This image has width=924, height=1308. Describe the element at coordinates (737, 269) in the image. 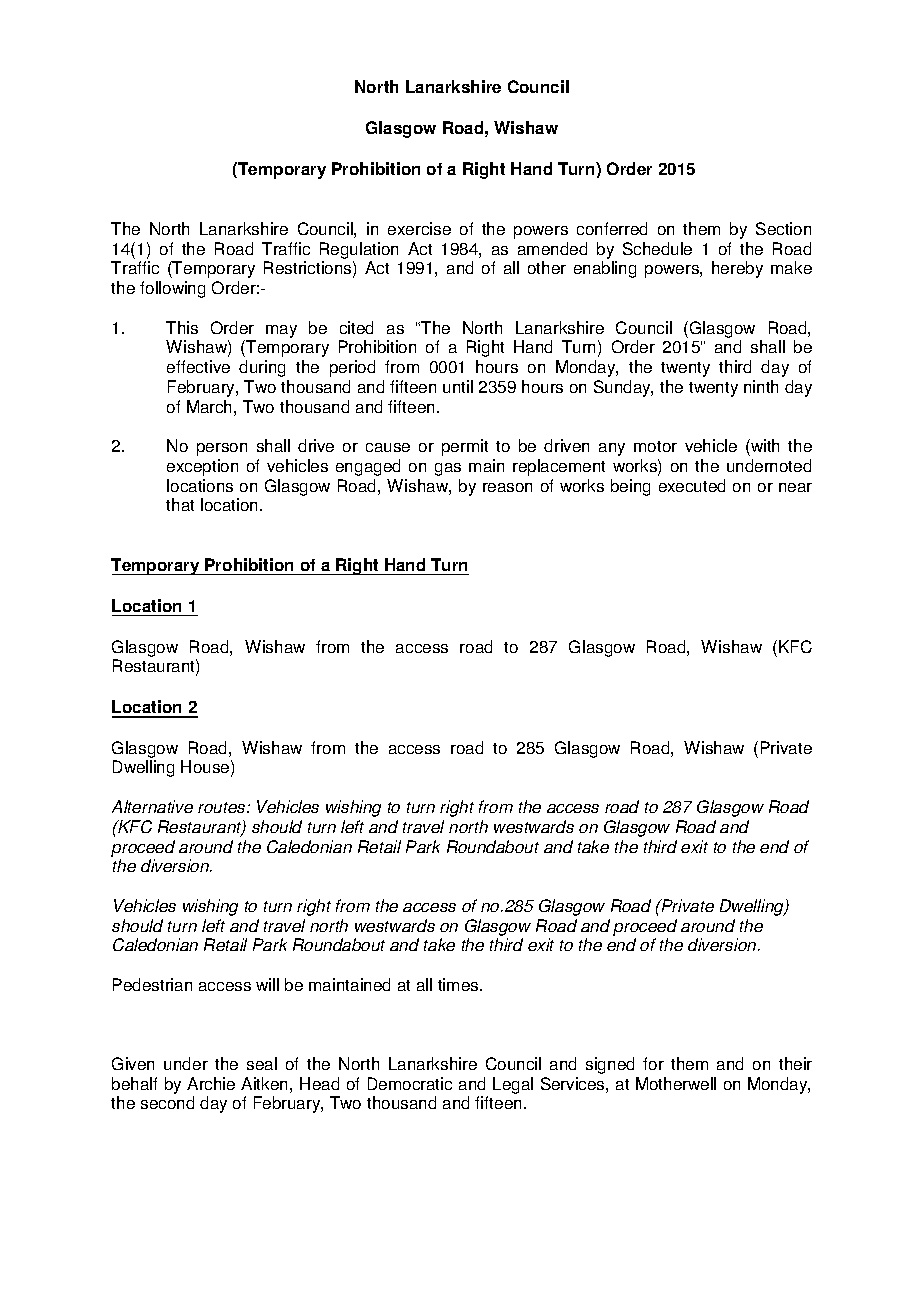

I see `hereby` at that location.
